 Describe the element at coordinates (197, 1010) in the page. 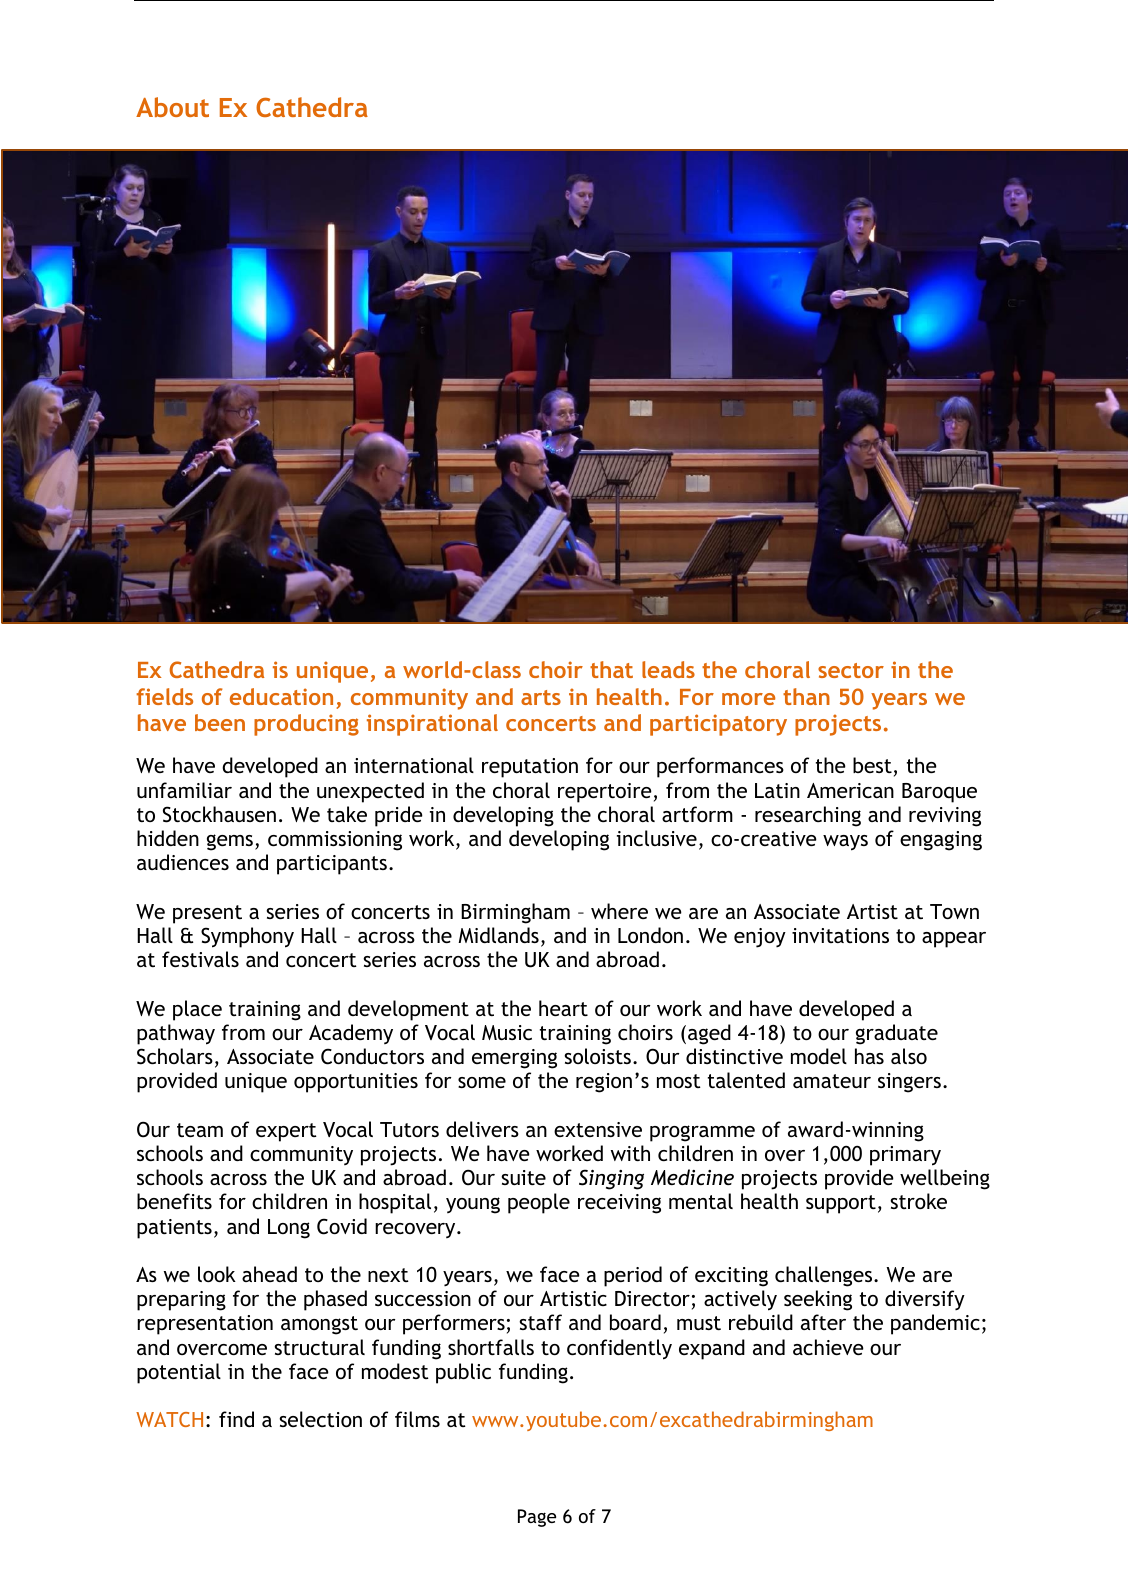

I see `place` at that location.
